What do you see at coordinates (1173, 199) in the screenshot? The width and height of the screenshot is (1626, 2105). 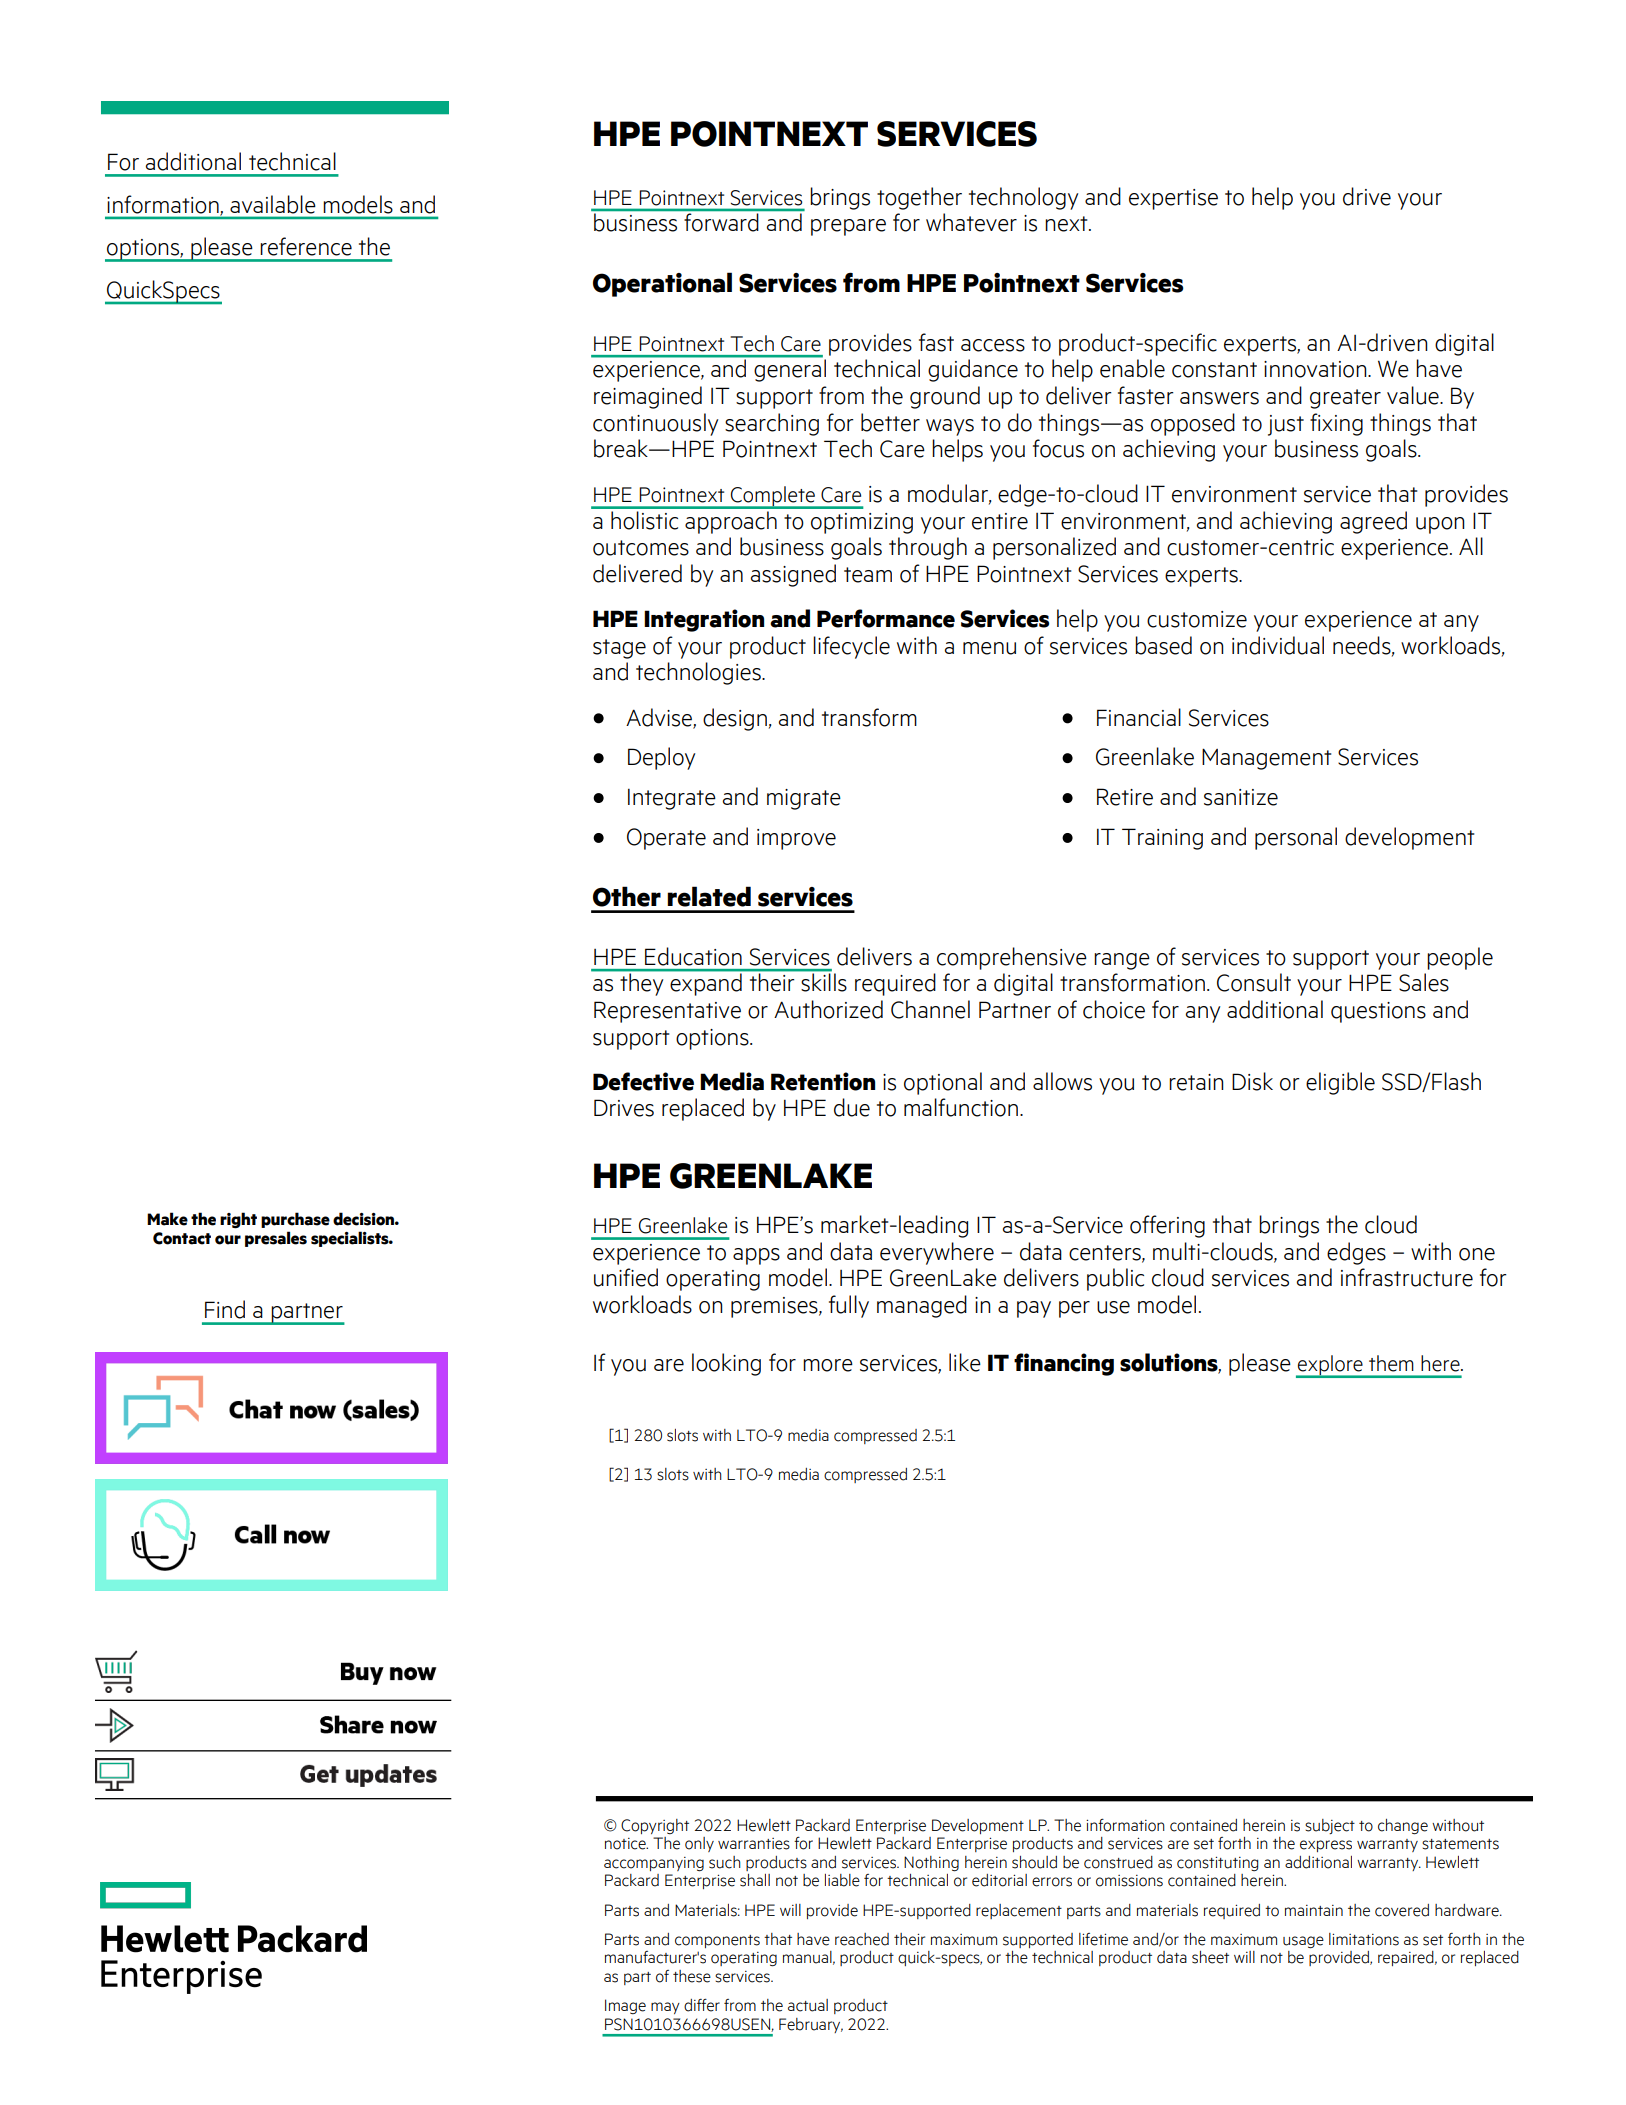 I see `expertise` at bounding box center [1173, 199].
